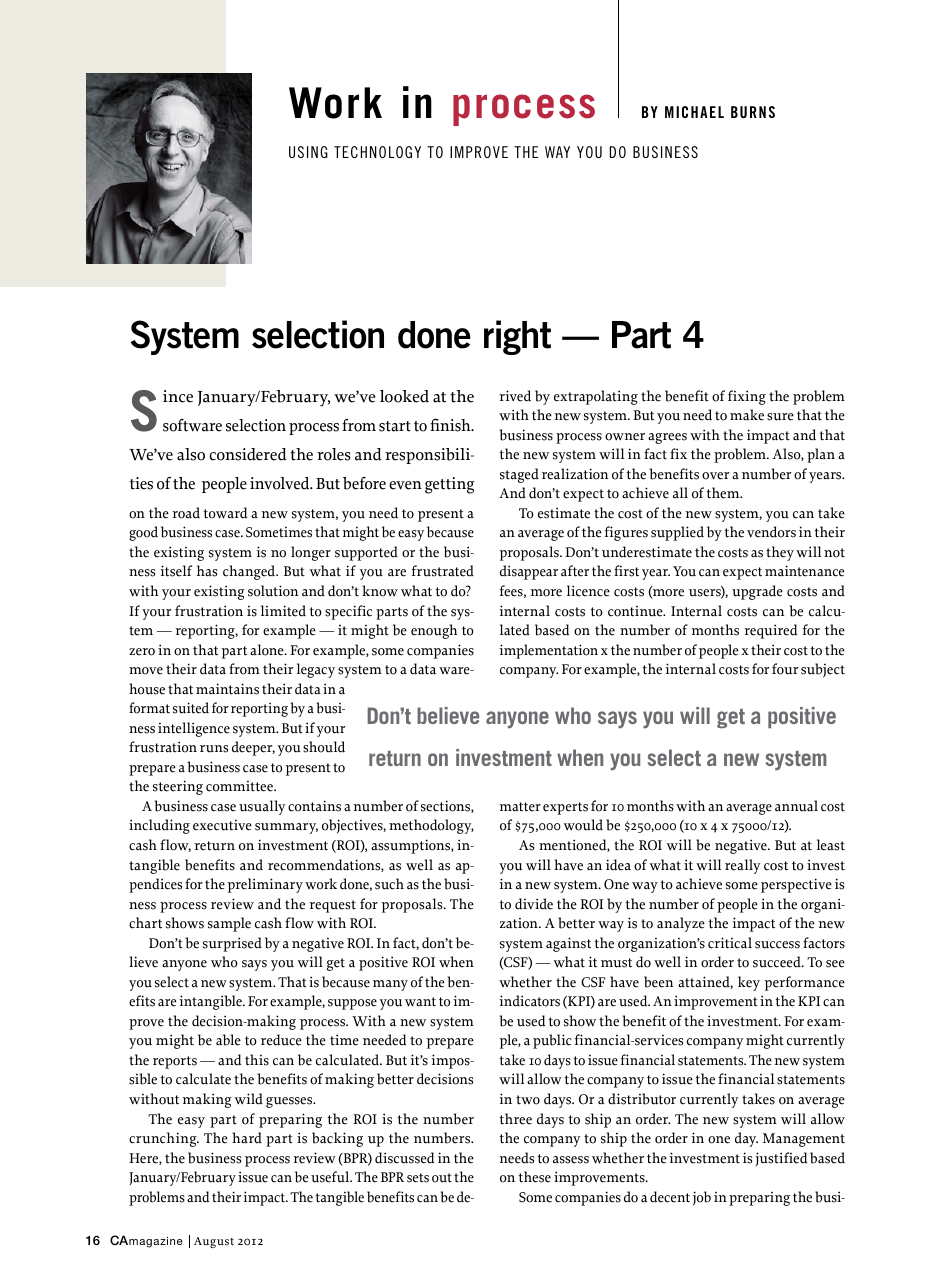 The image size is (952, 1275). I want to click on implementation, so click(548, 651).
